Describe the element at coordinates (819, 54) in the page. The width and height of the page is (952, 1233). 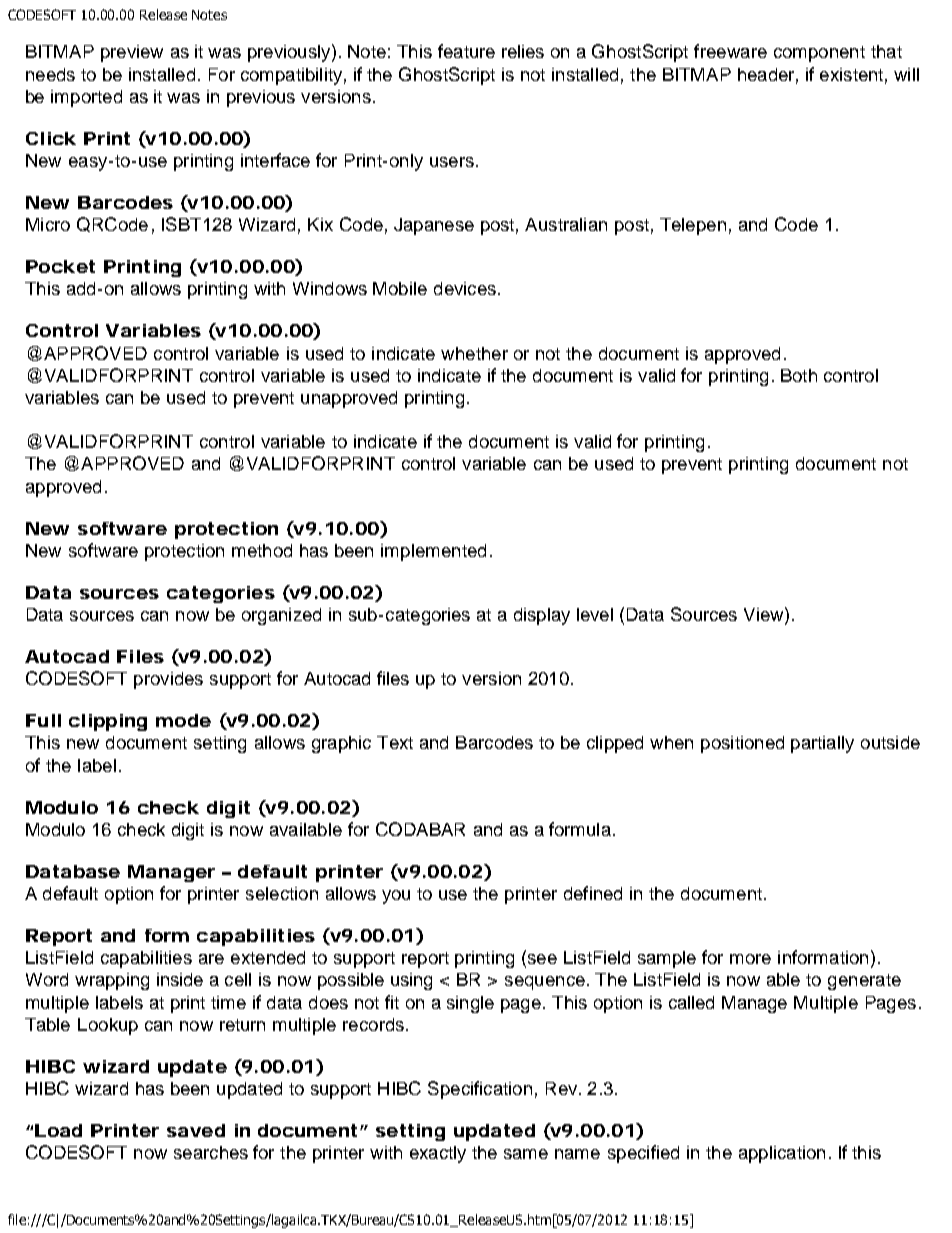
I see `component` at that location.
